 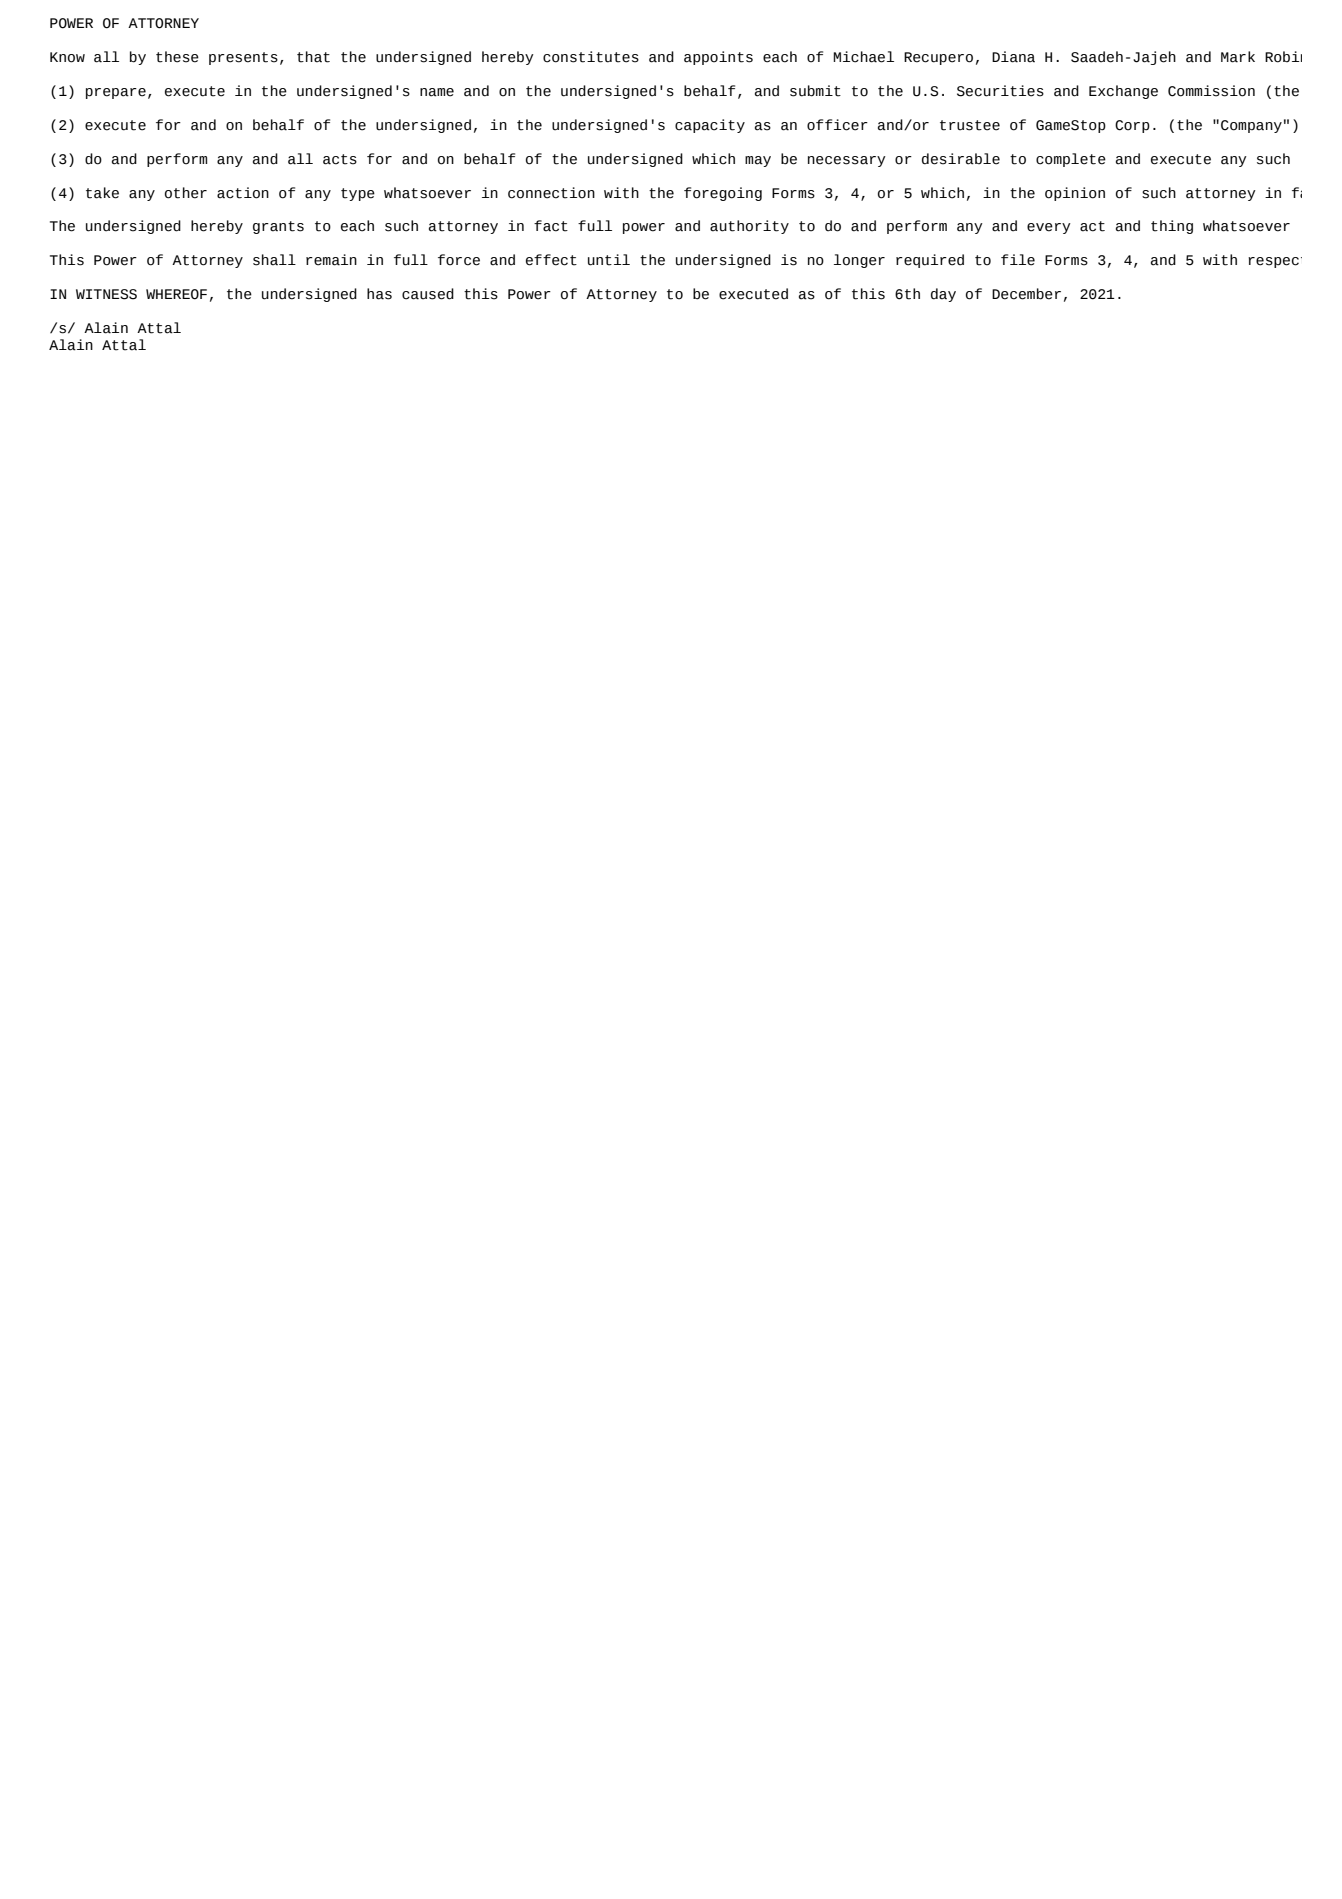 What do you see at coordinates (1123, 92) in the screenshot?
I see `Exchange` at bounding box center [1123, 92].
